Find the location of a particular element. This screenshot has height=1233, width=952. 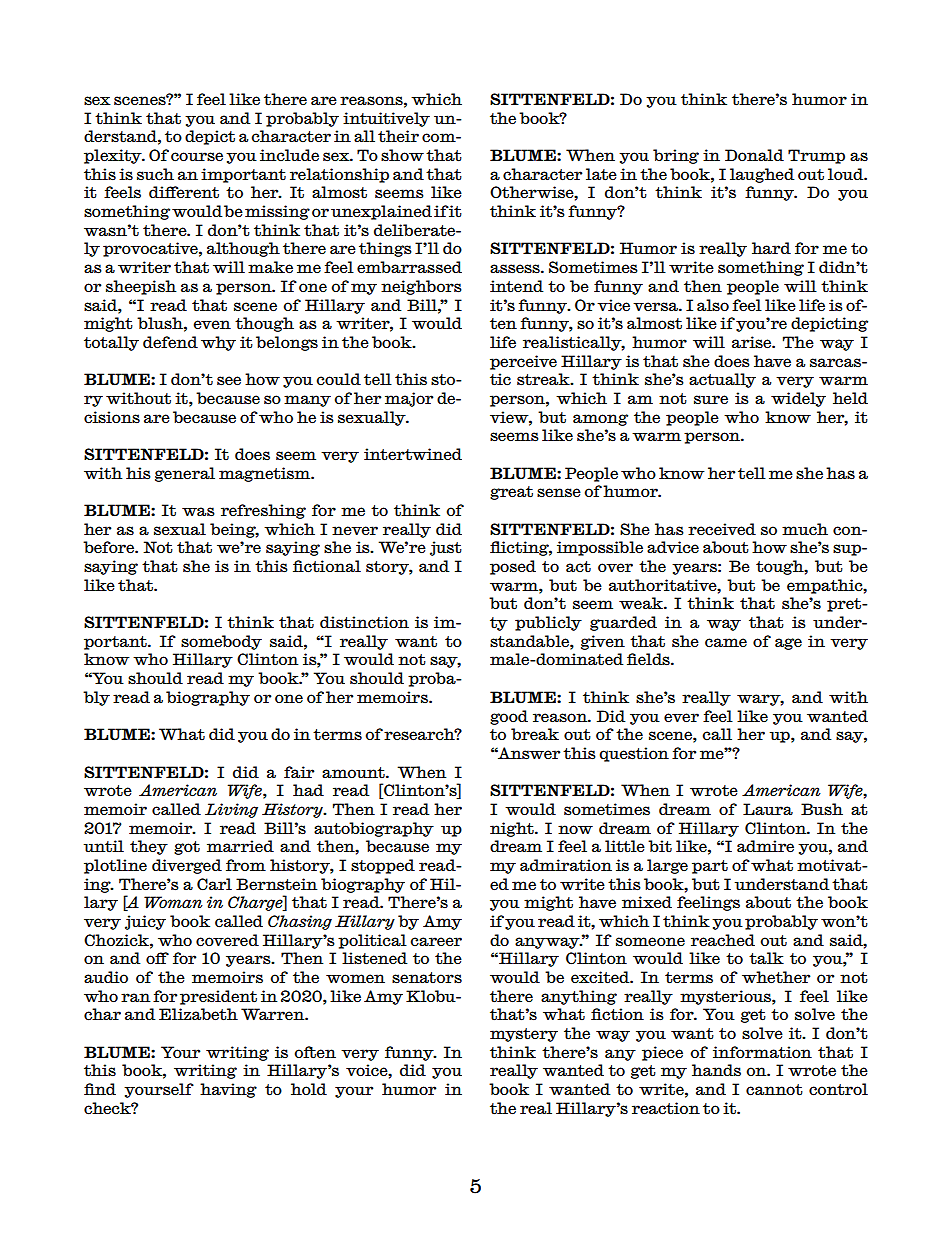

cannot is located at coordinates (774, 1090).
